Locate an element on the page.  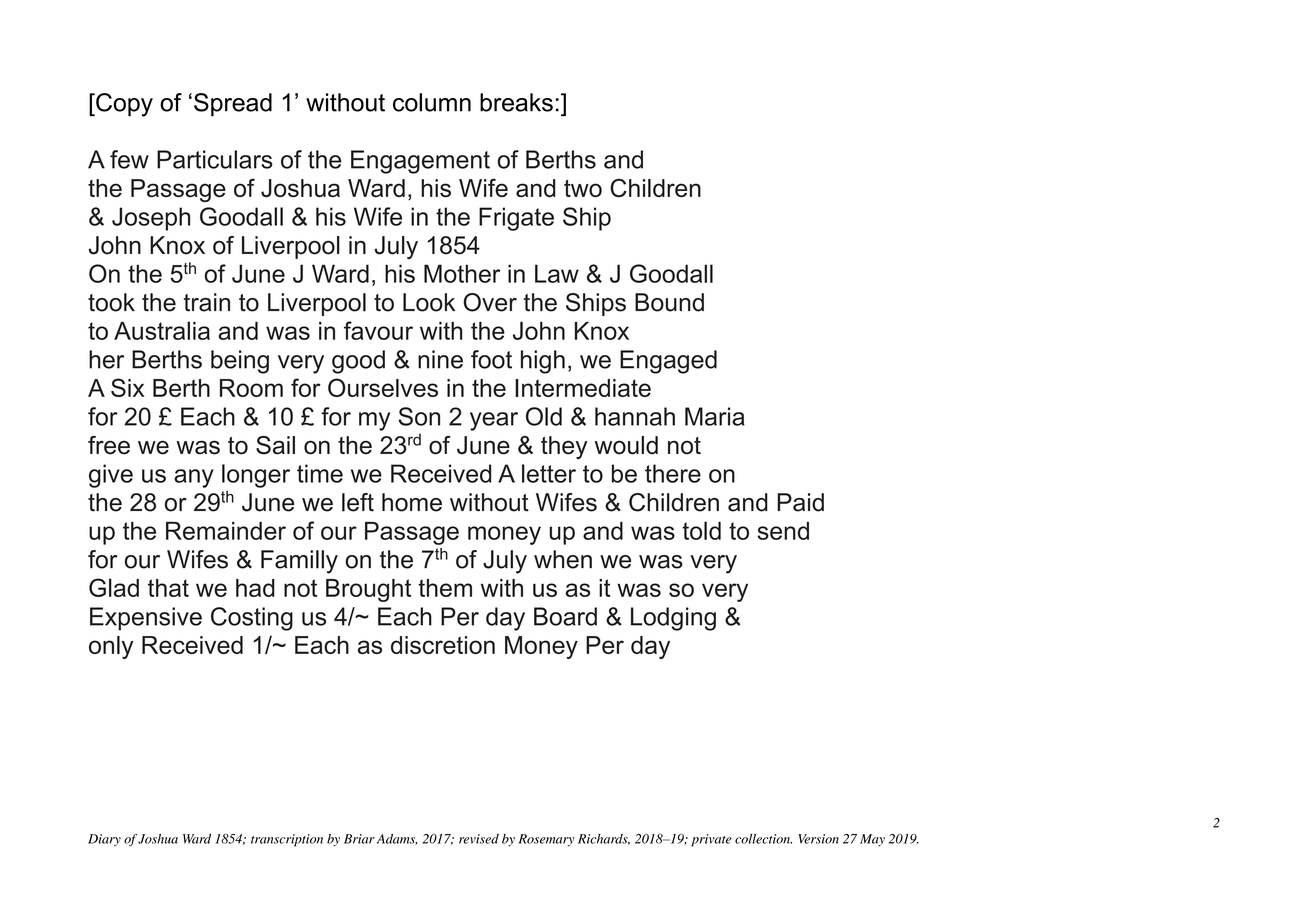
breaks is located at coordinates (516, 102).
